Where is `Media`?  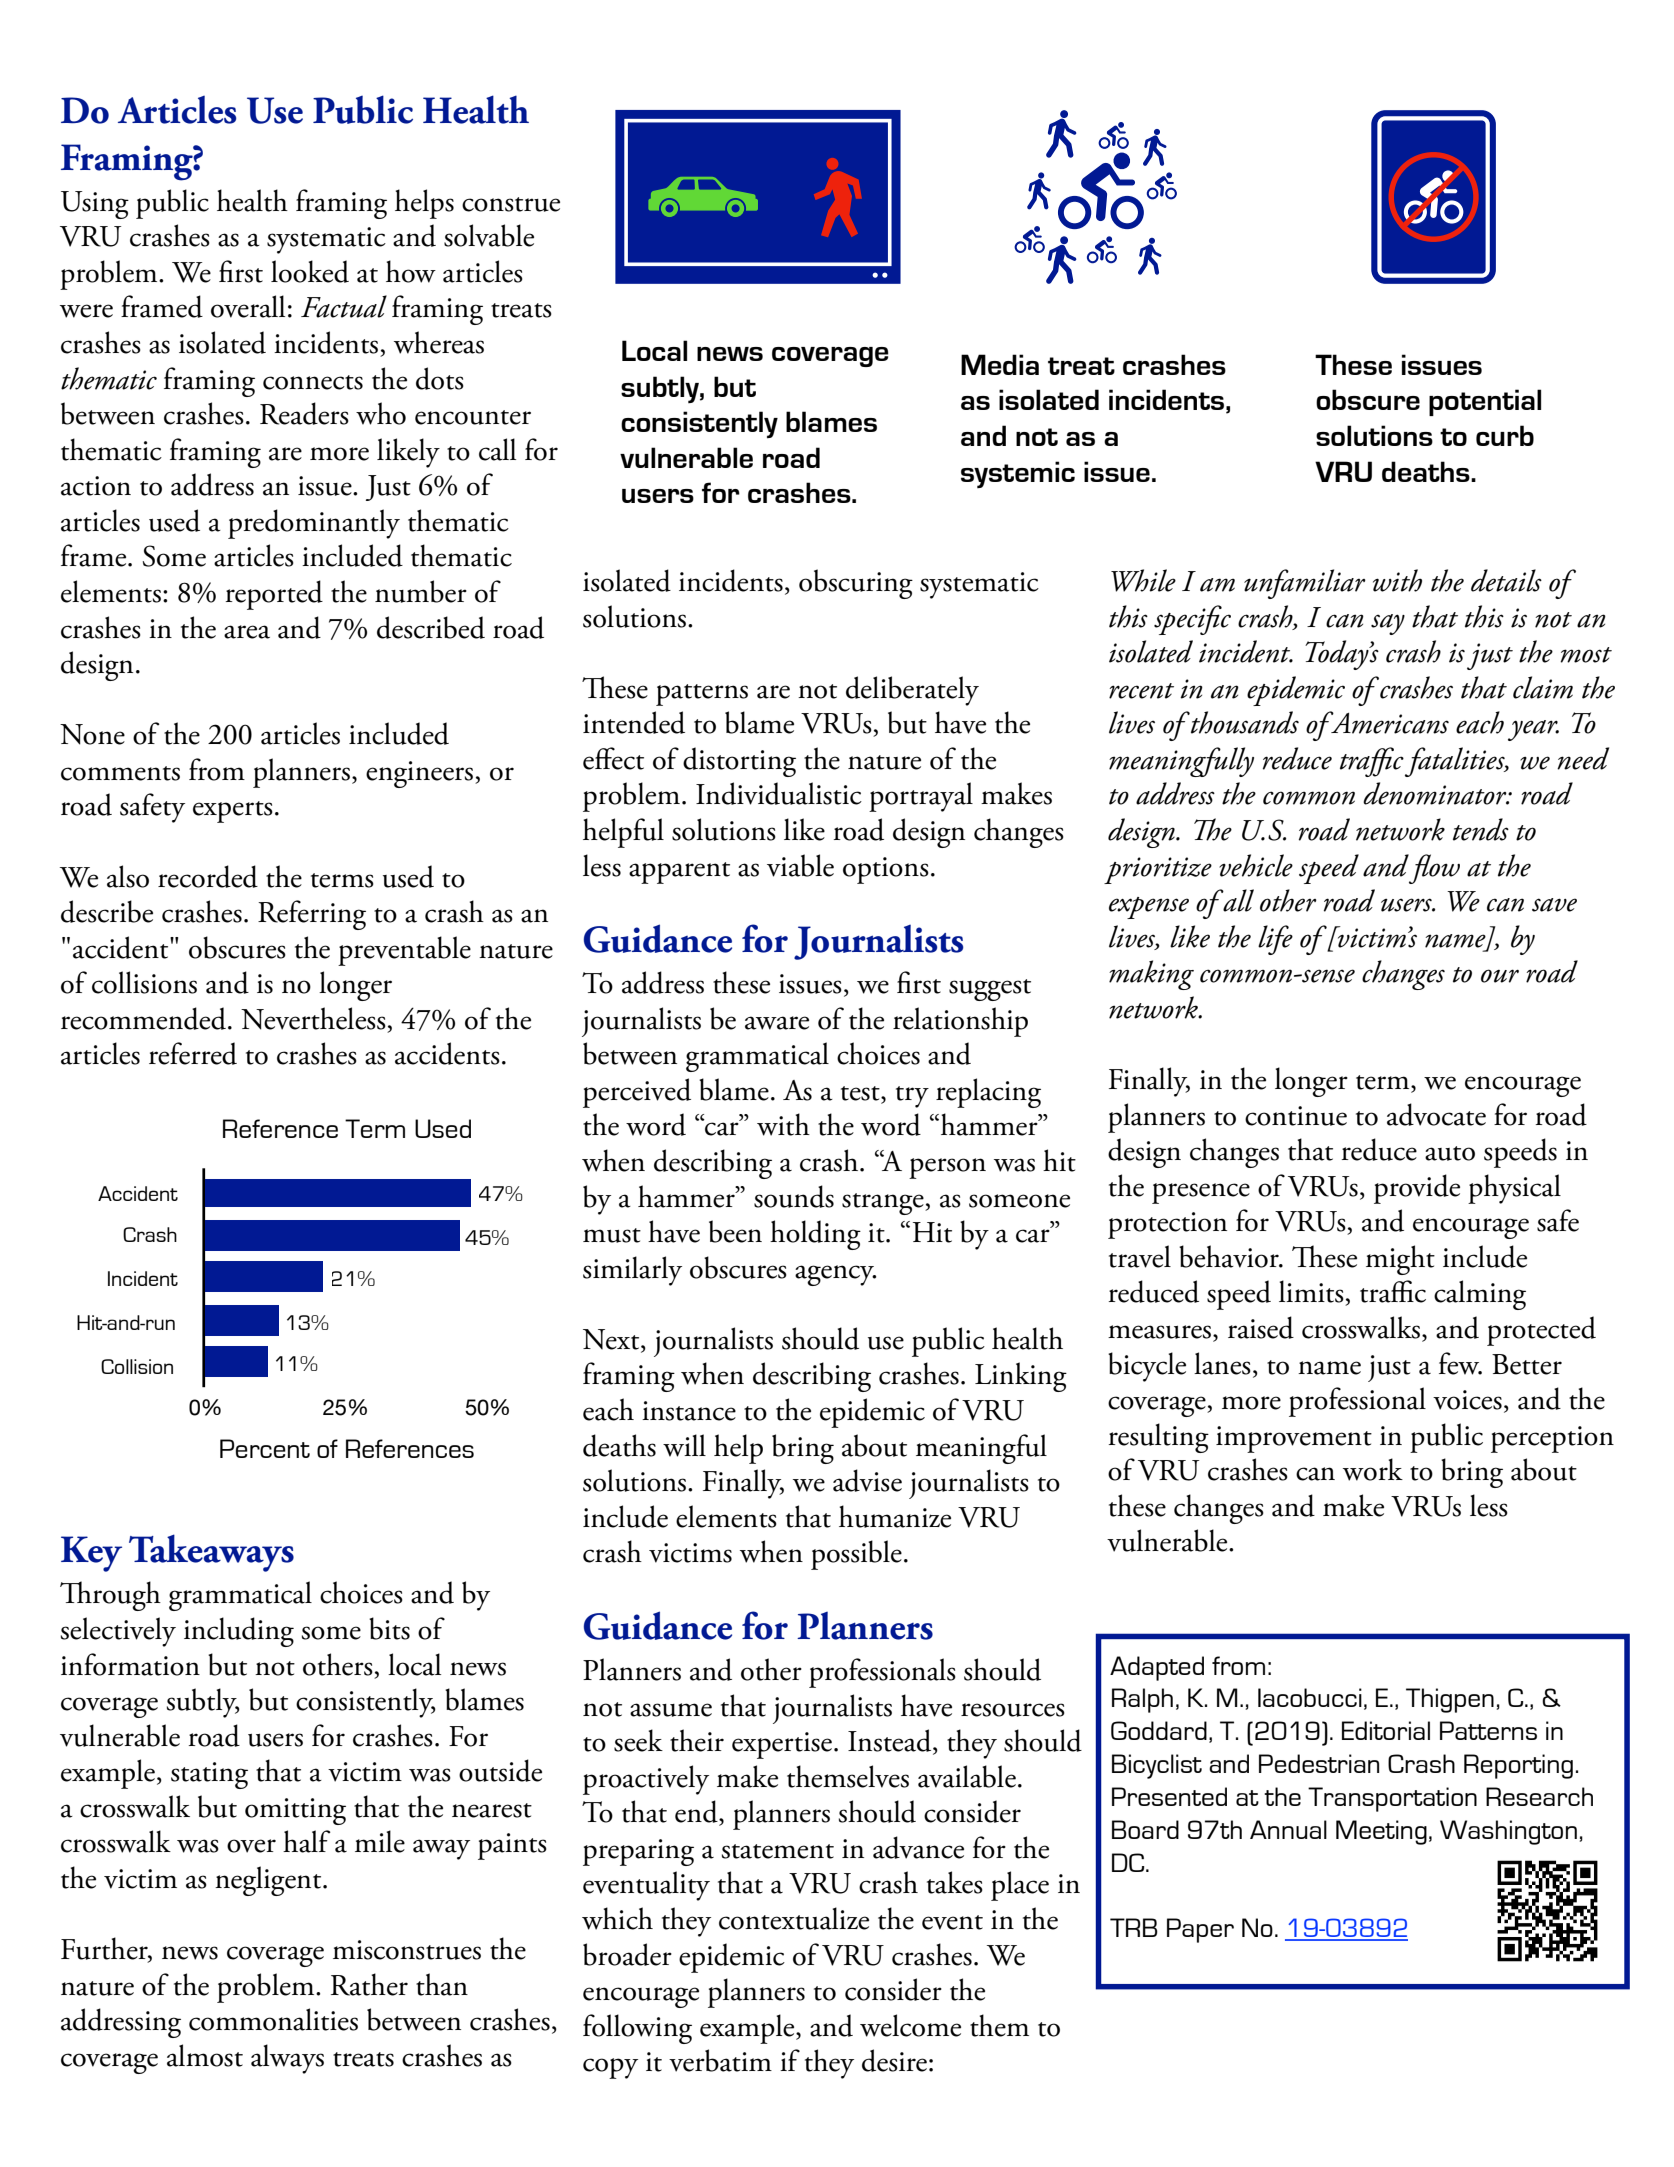 Media is located at coordinates (1000, 364).
